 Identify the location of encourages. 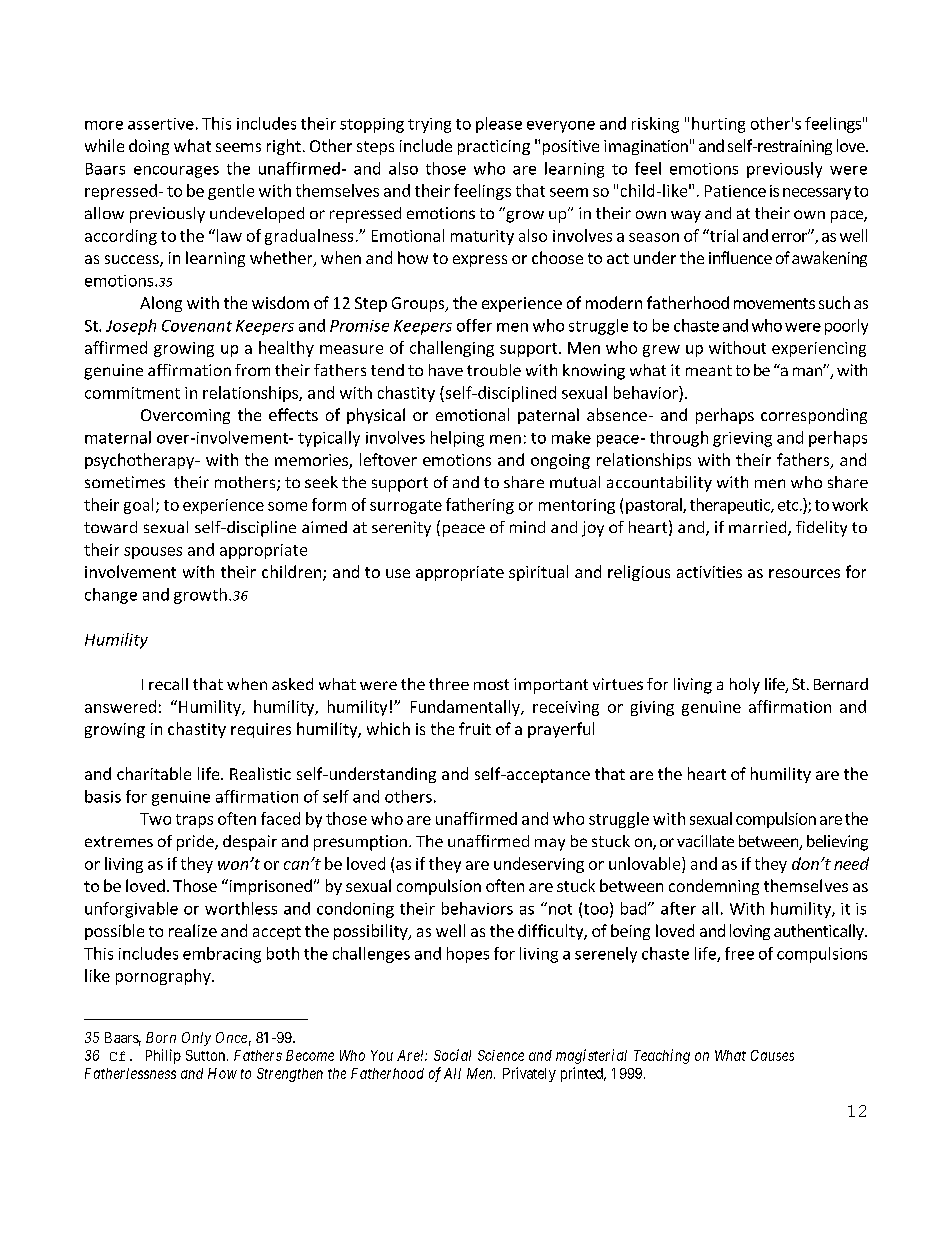
(176, 172).
